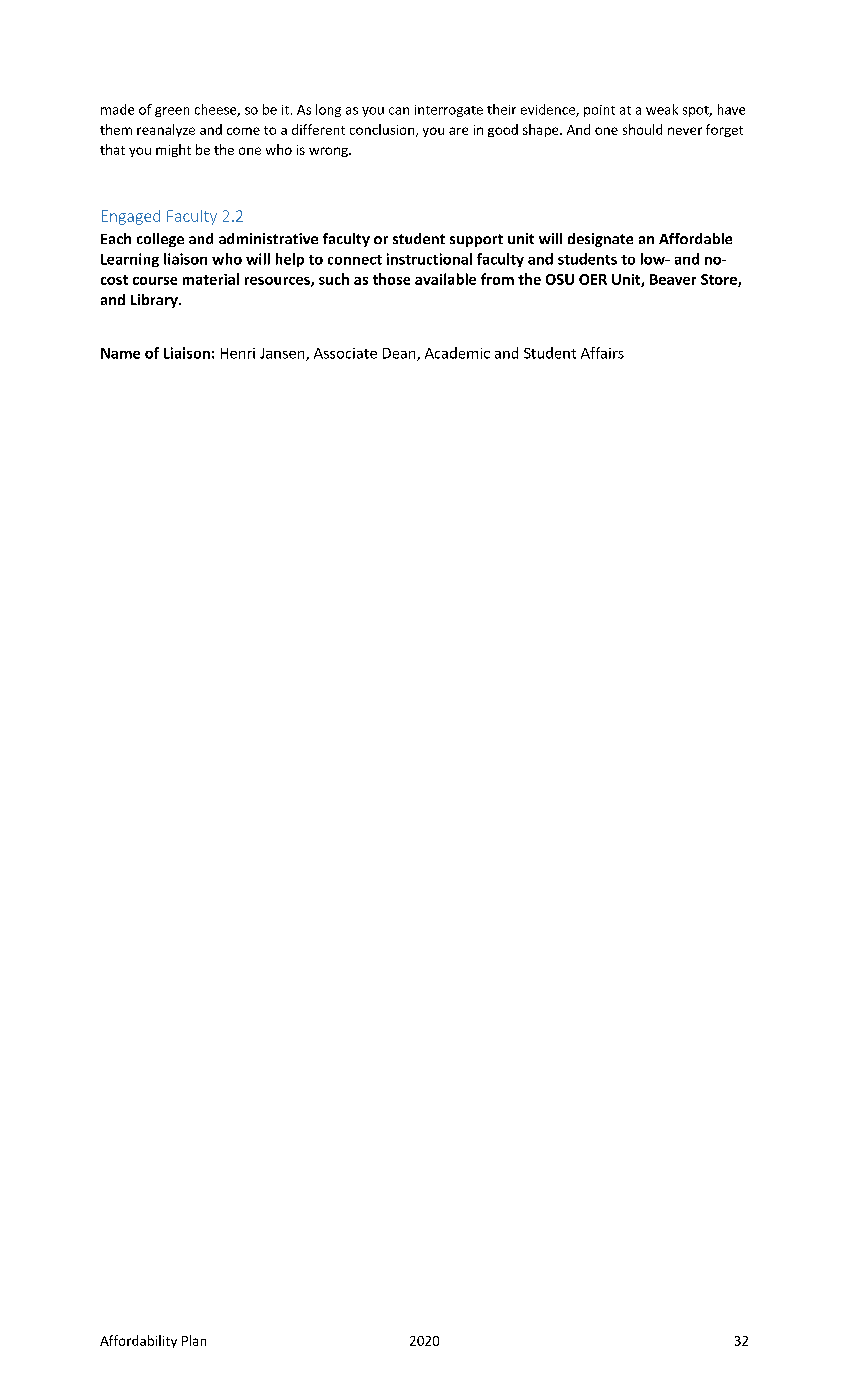 The image size is (849, 1400). Describe the element at coordinates (602, 353) in the screenshot. I see `Affairs` at that location.
